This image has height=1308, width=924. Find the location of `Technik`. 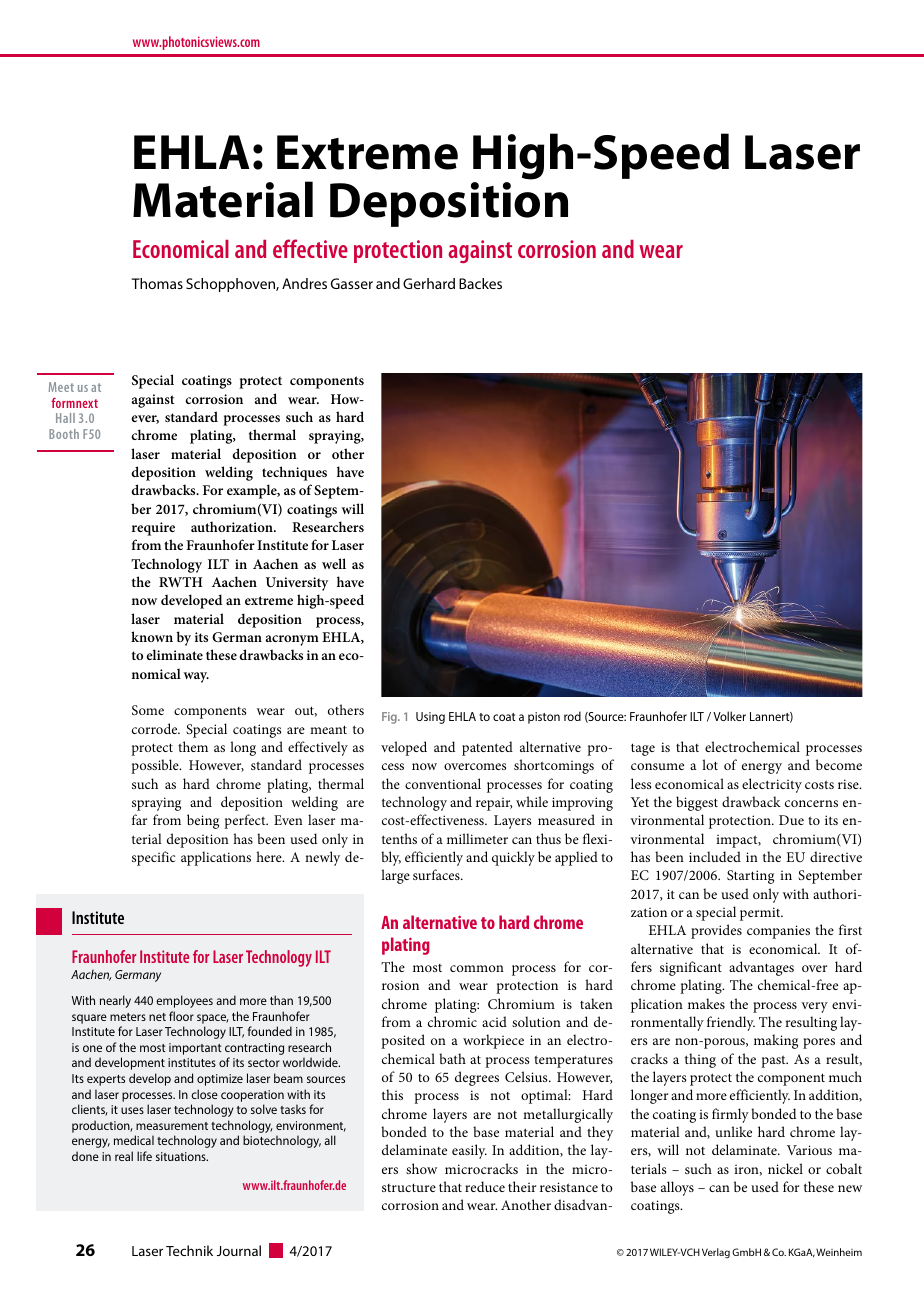

Technik is located at coordinates (189, 1250).
